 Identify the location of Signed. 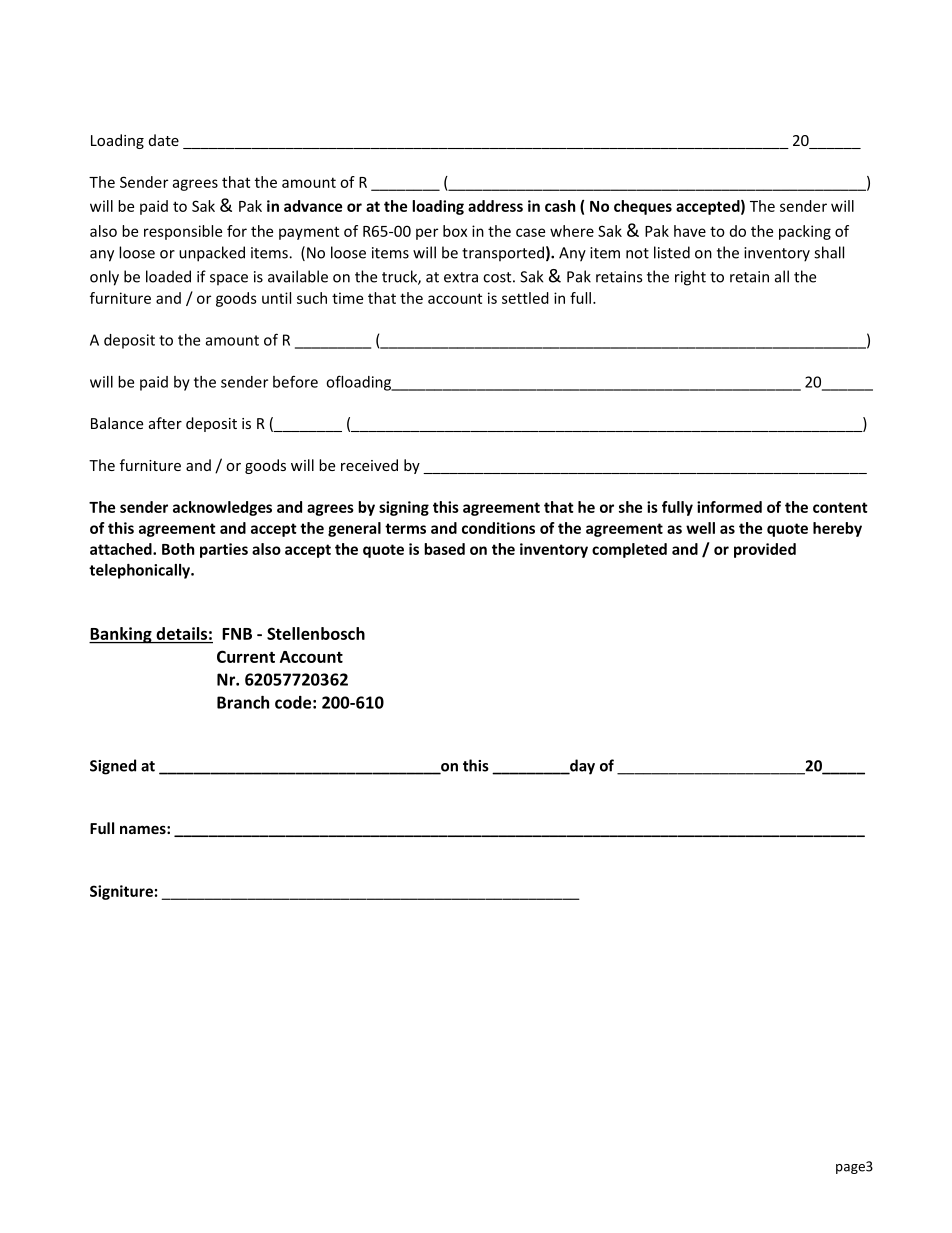
(113, 767).
